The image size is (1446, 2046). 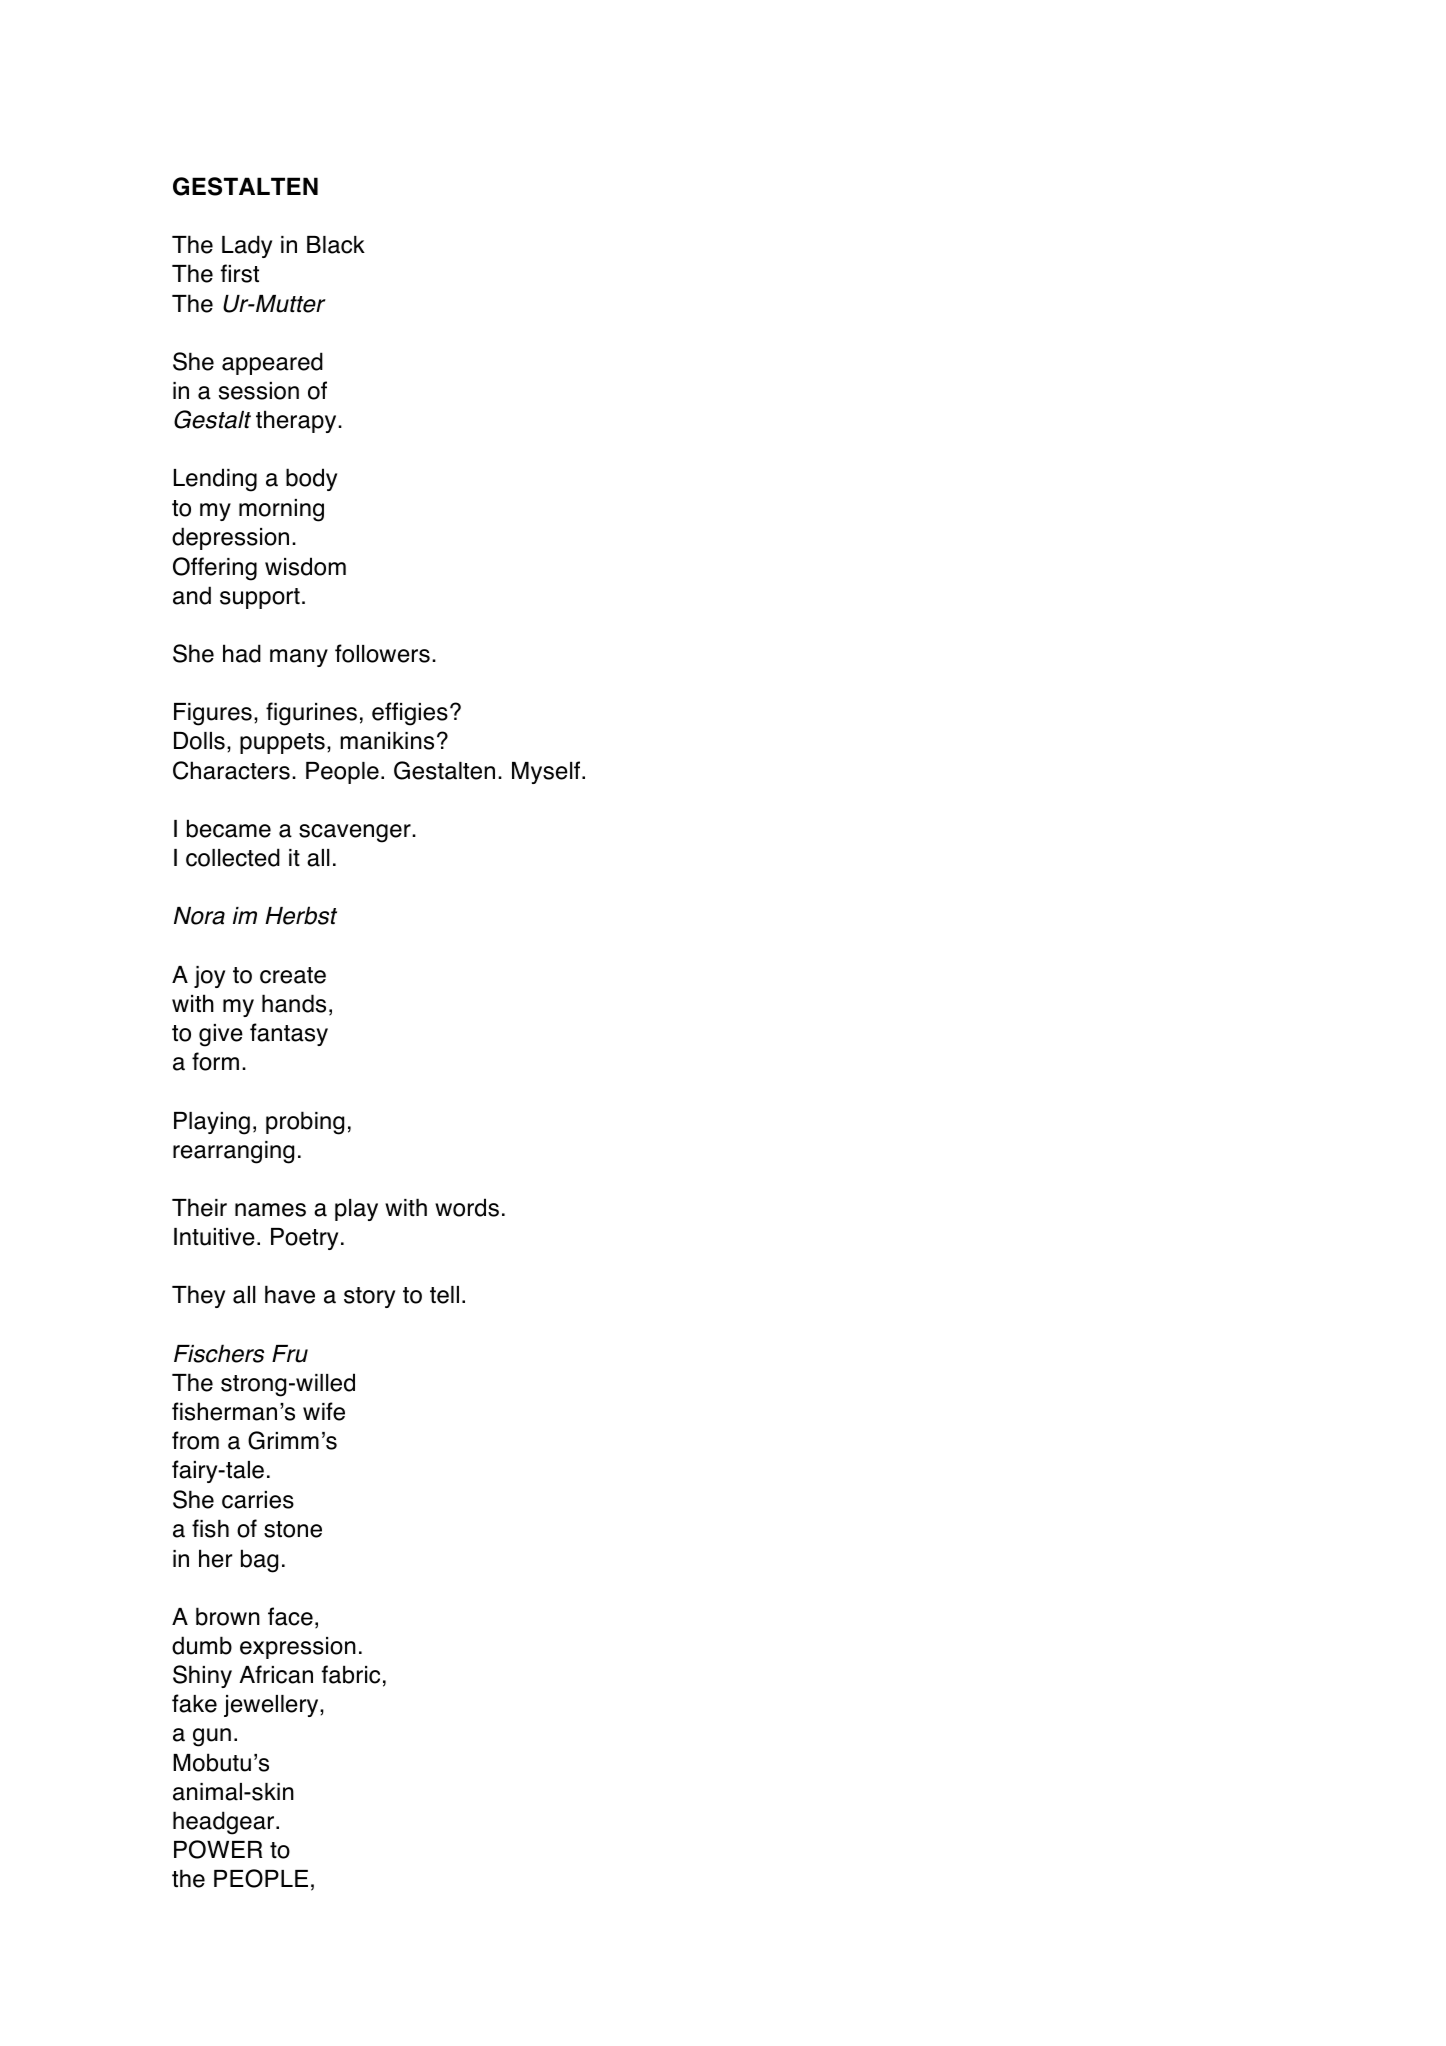 What do you see at coordinates (356, 833) in the screenshot?
I see `scavenger` at bounding box center [356, 833].
